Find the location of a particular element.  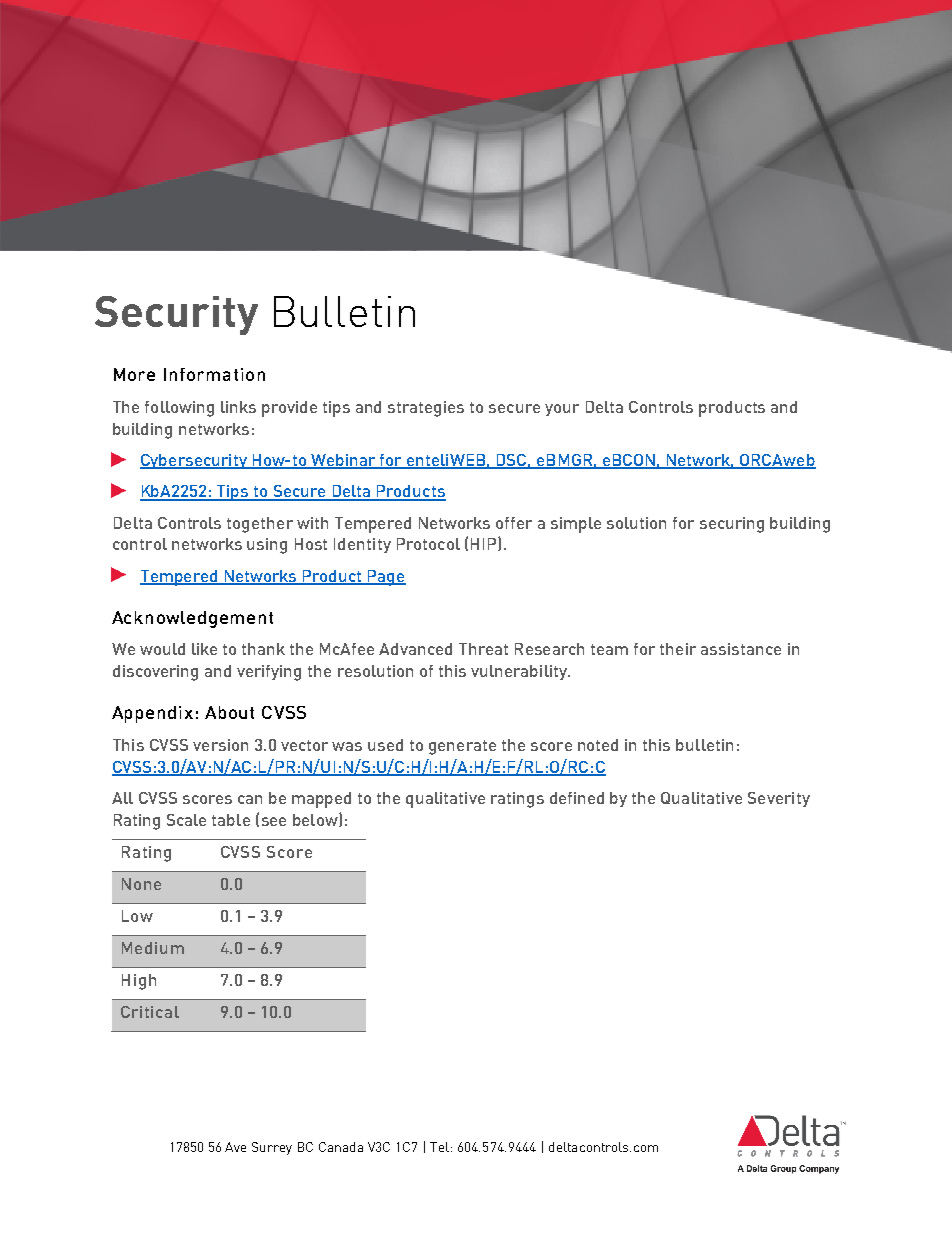

version is located at coordinates (220, 745).
